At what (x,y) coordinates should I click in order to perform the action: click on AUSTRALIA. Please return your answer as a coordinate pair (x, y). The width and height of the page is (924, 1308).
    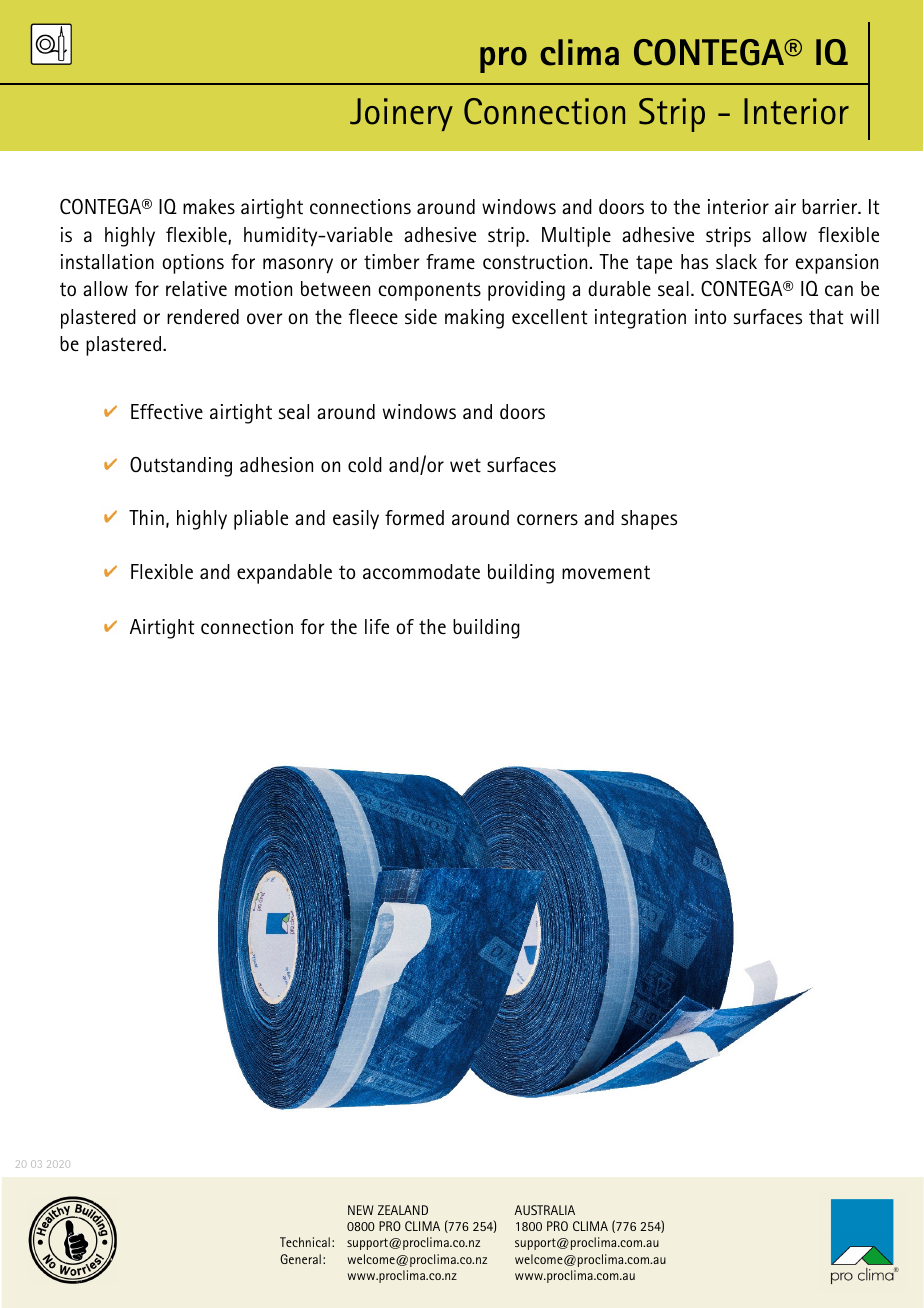
    Looking at the image, I should click on (544, 1210).
